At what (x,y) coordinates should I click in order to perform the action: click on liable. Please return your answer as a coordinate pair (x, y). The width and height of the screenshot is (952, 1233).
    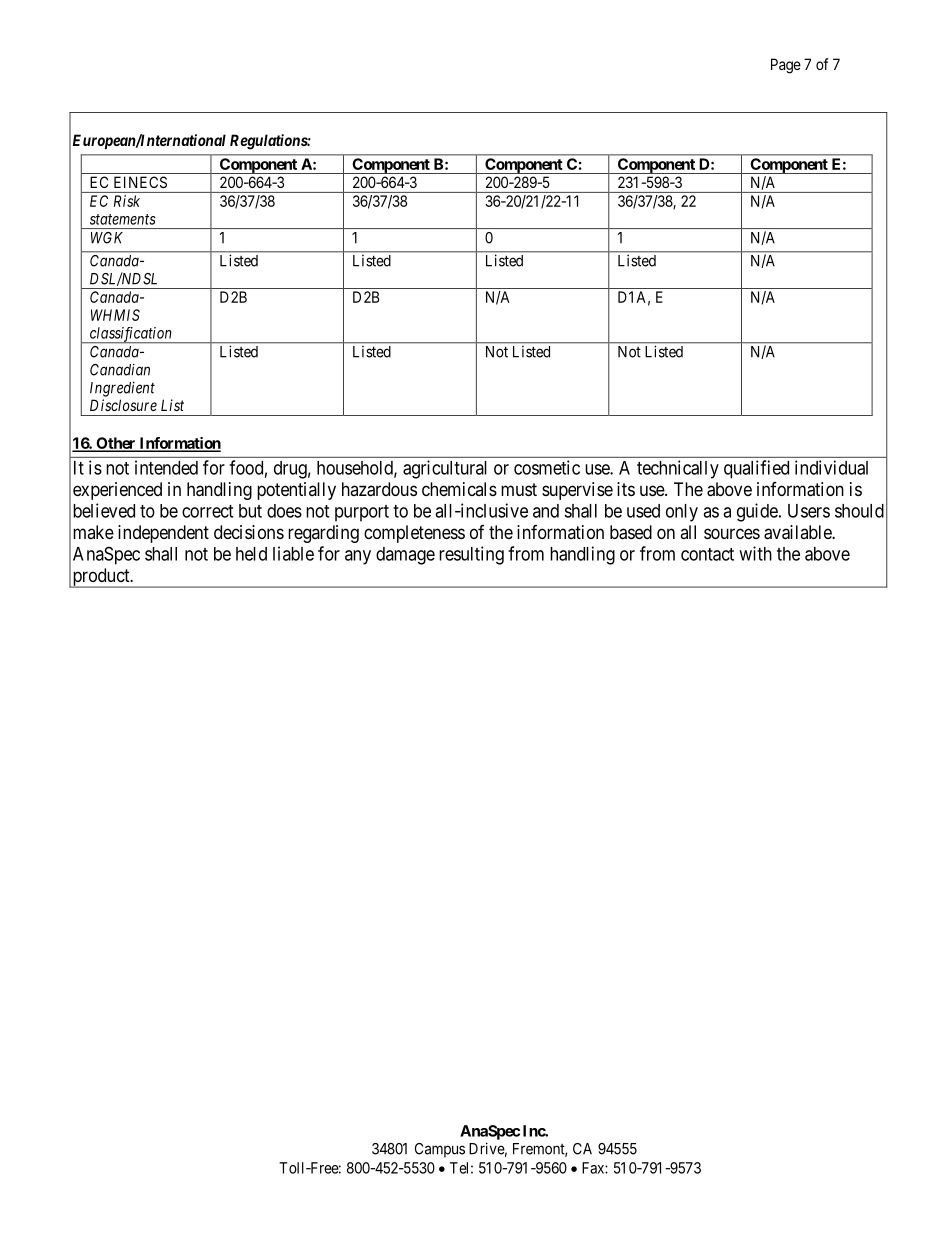
    Looking at the image, I should click on (293, 553).
